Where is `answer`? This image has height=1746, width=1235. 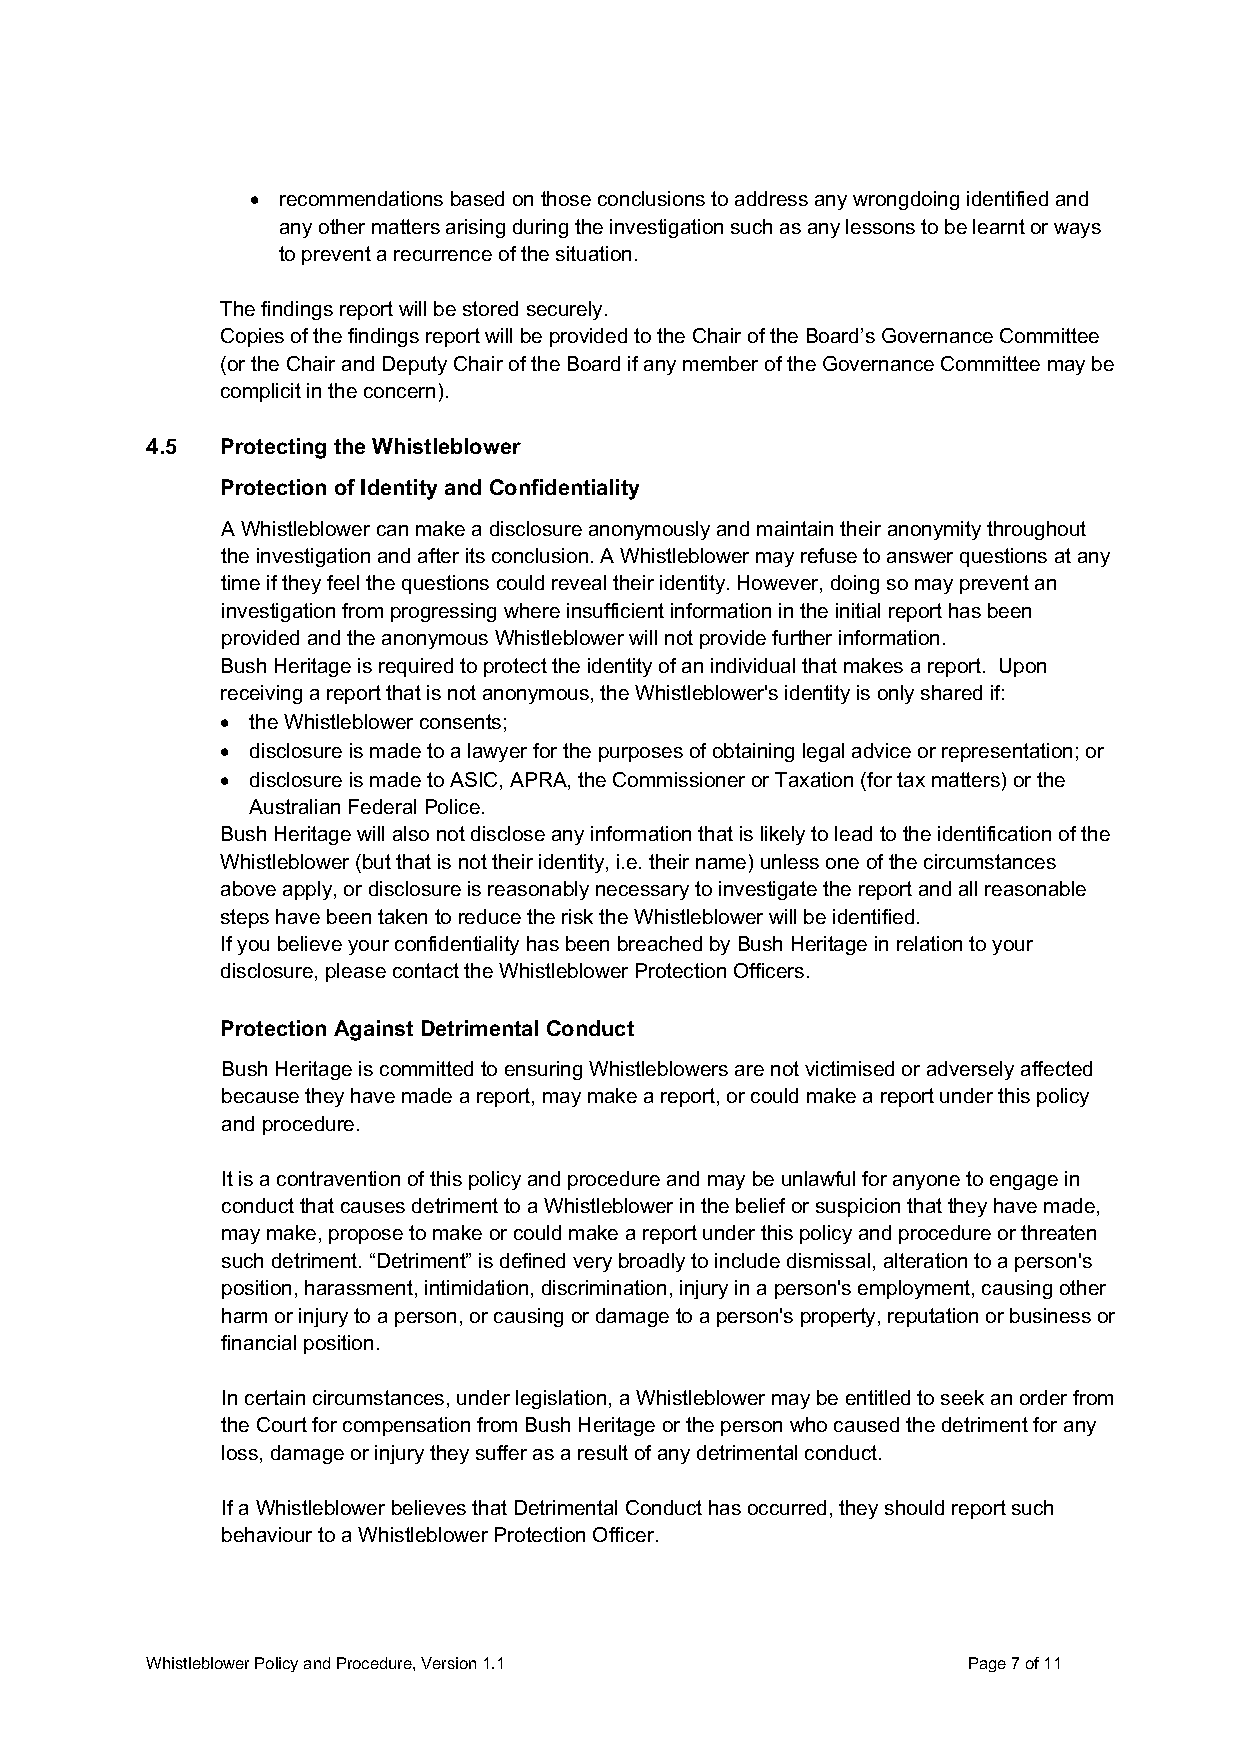 answer is located at coordinates (920, 557).
